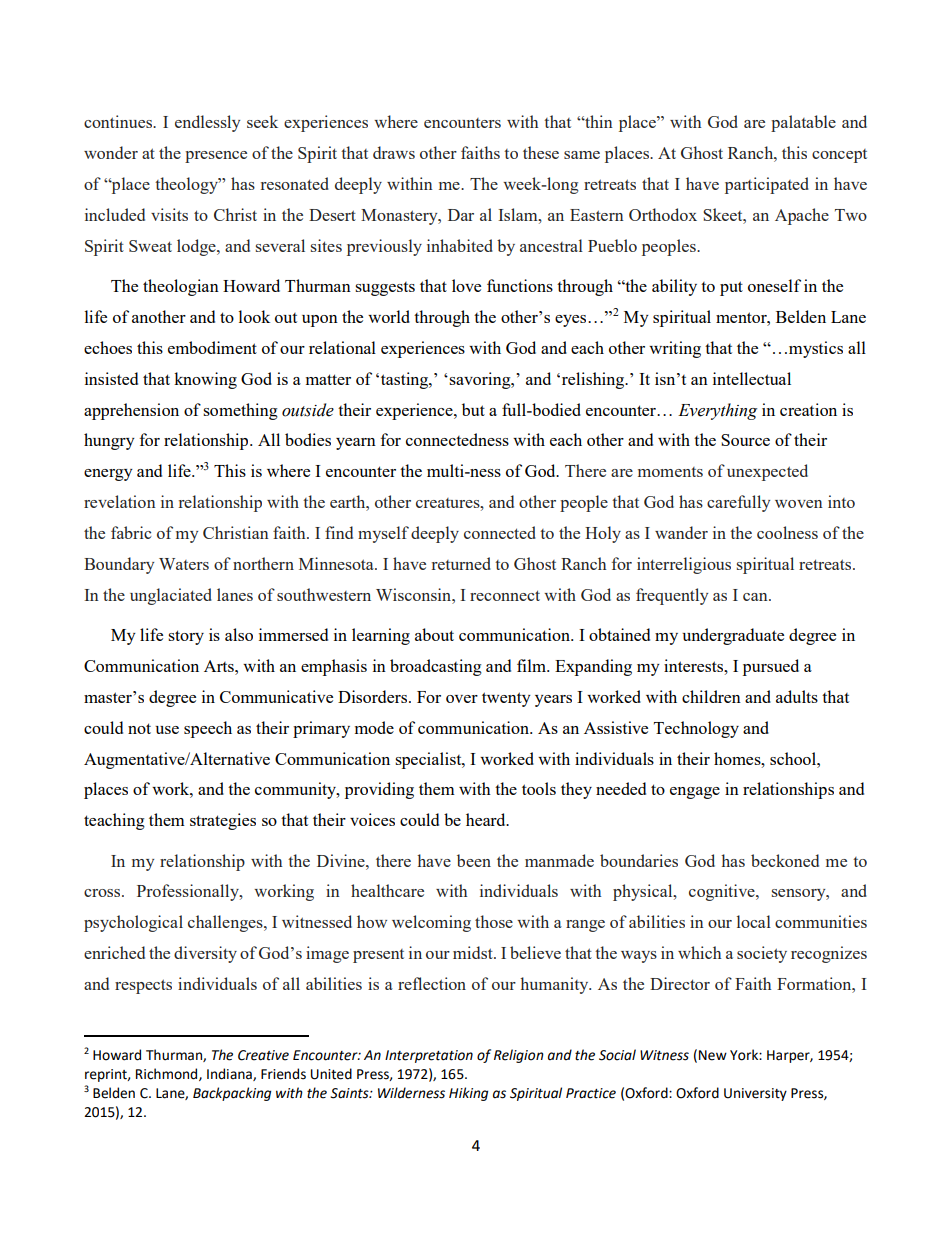 The height and width of the screenshot is (1233, 952). I want to click on speech, so click(208, 729).
